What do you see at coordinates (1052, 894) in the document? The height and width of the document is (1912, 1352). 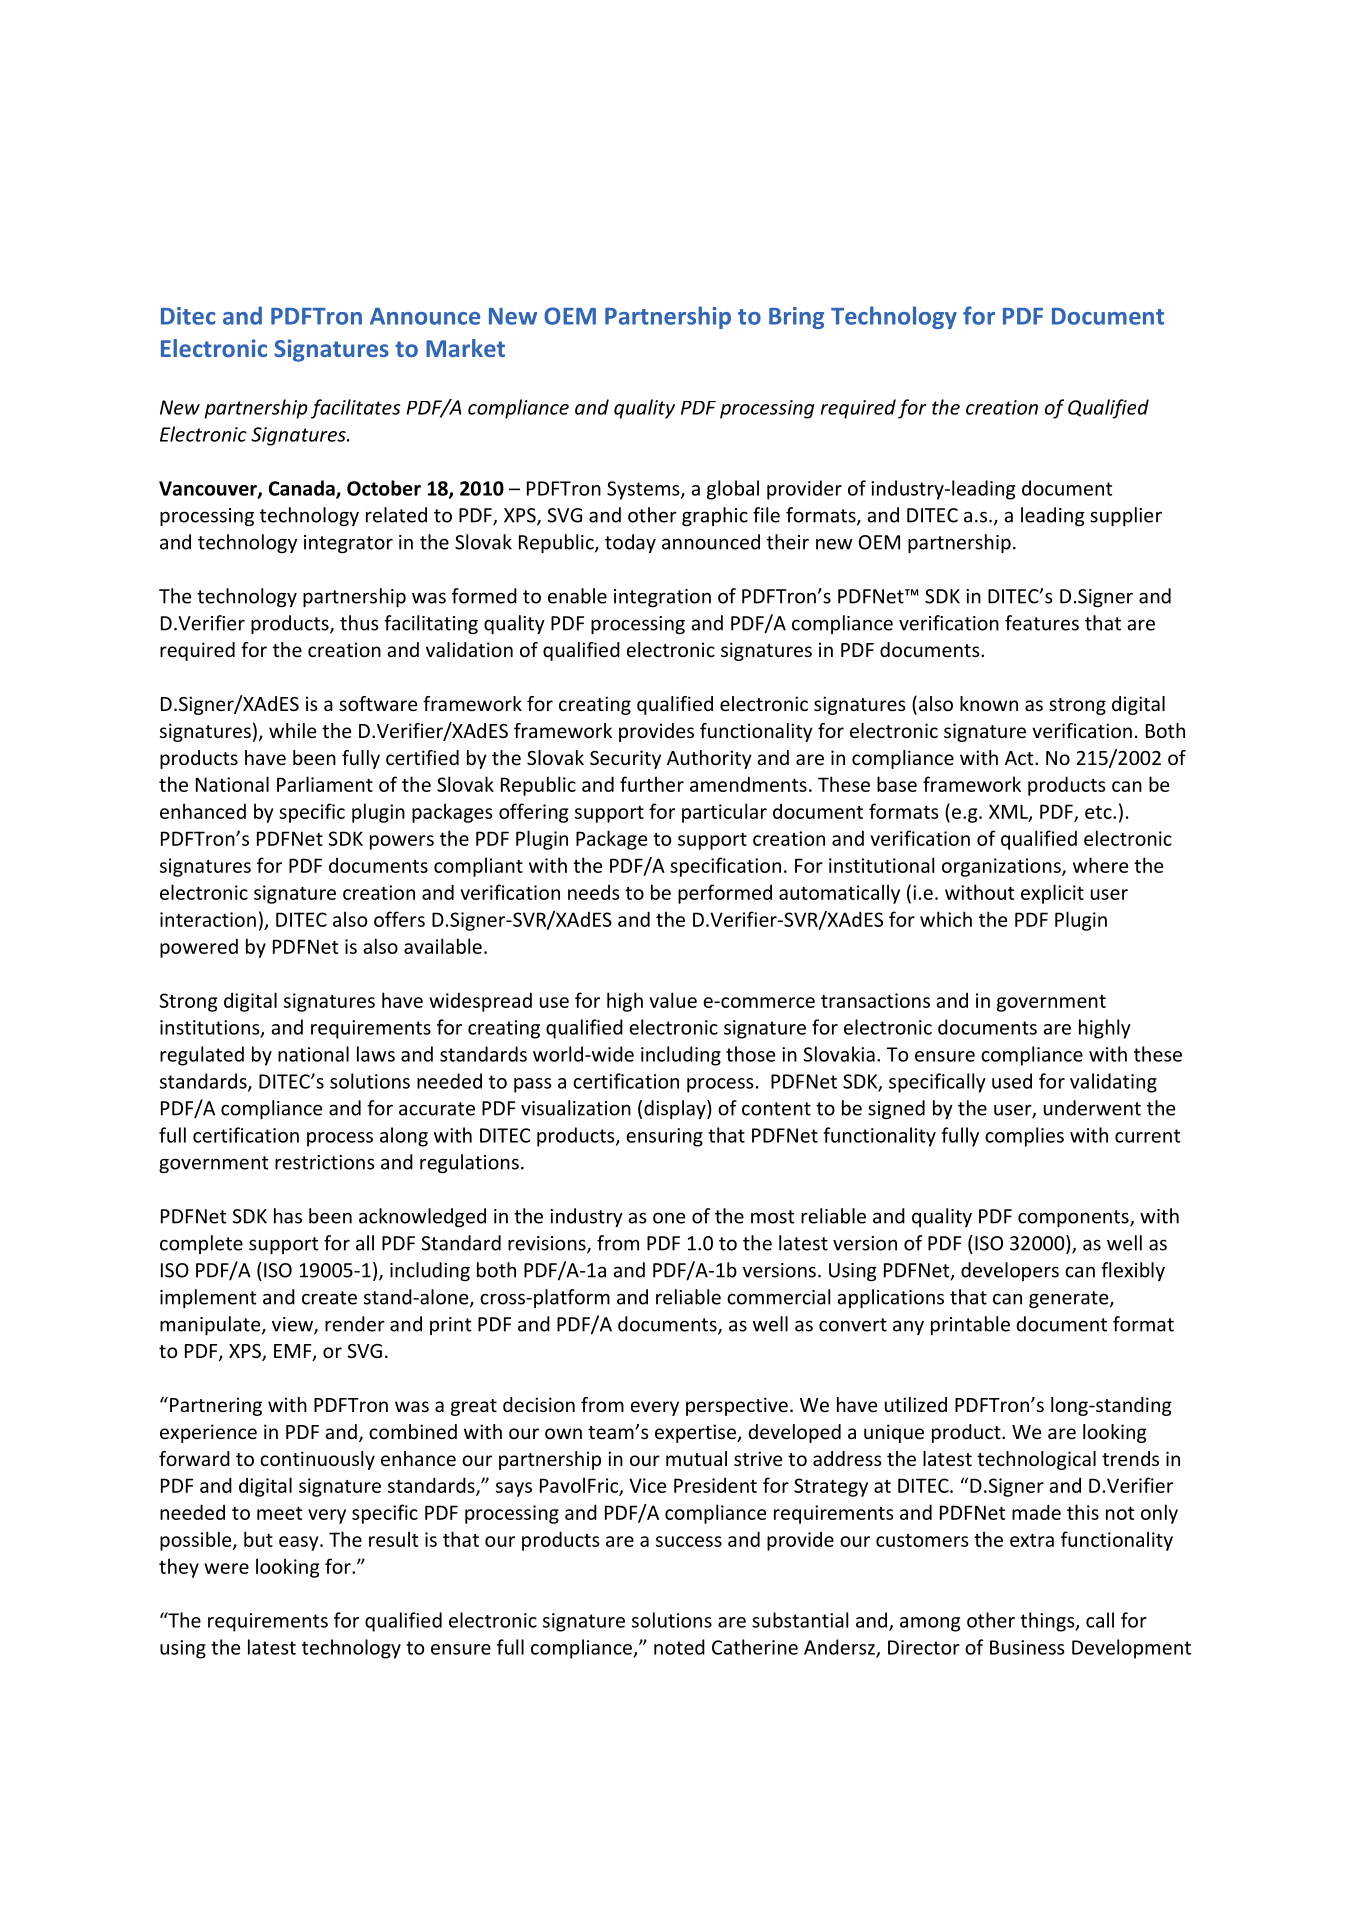 I see `explicit` at bounding box center [1052, 894].
